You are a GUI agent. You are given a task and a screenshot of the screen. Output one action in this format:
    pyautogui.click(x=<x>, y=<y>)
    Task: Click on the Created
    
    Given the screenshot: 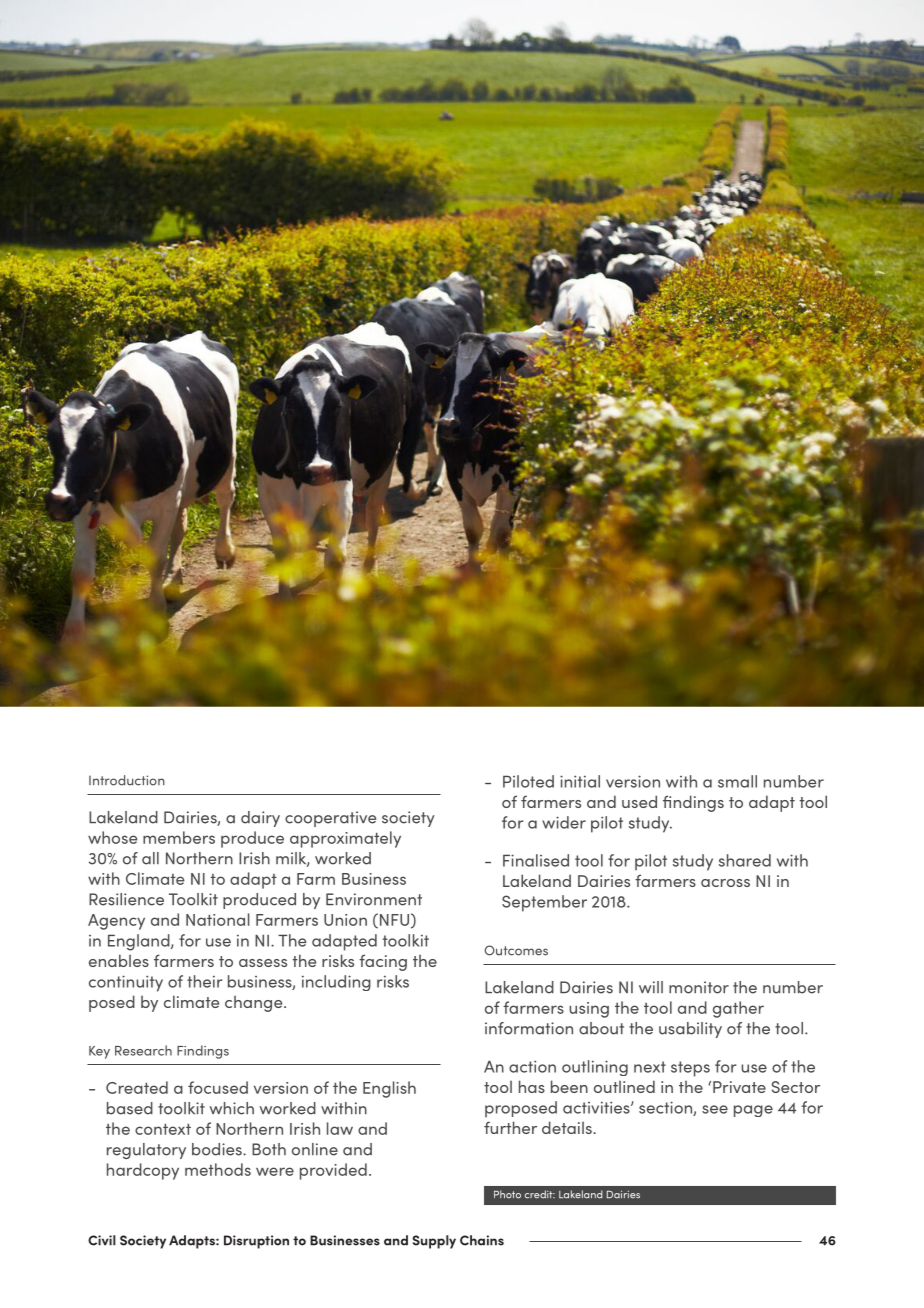 What is the action you would take?
    pyautogui.click(x=137, y=1087)
